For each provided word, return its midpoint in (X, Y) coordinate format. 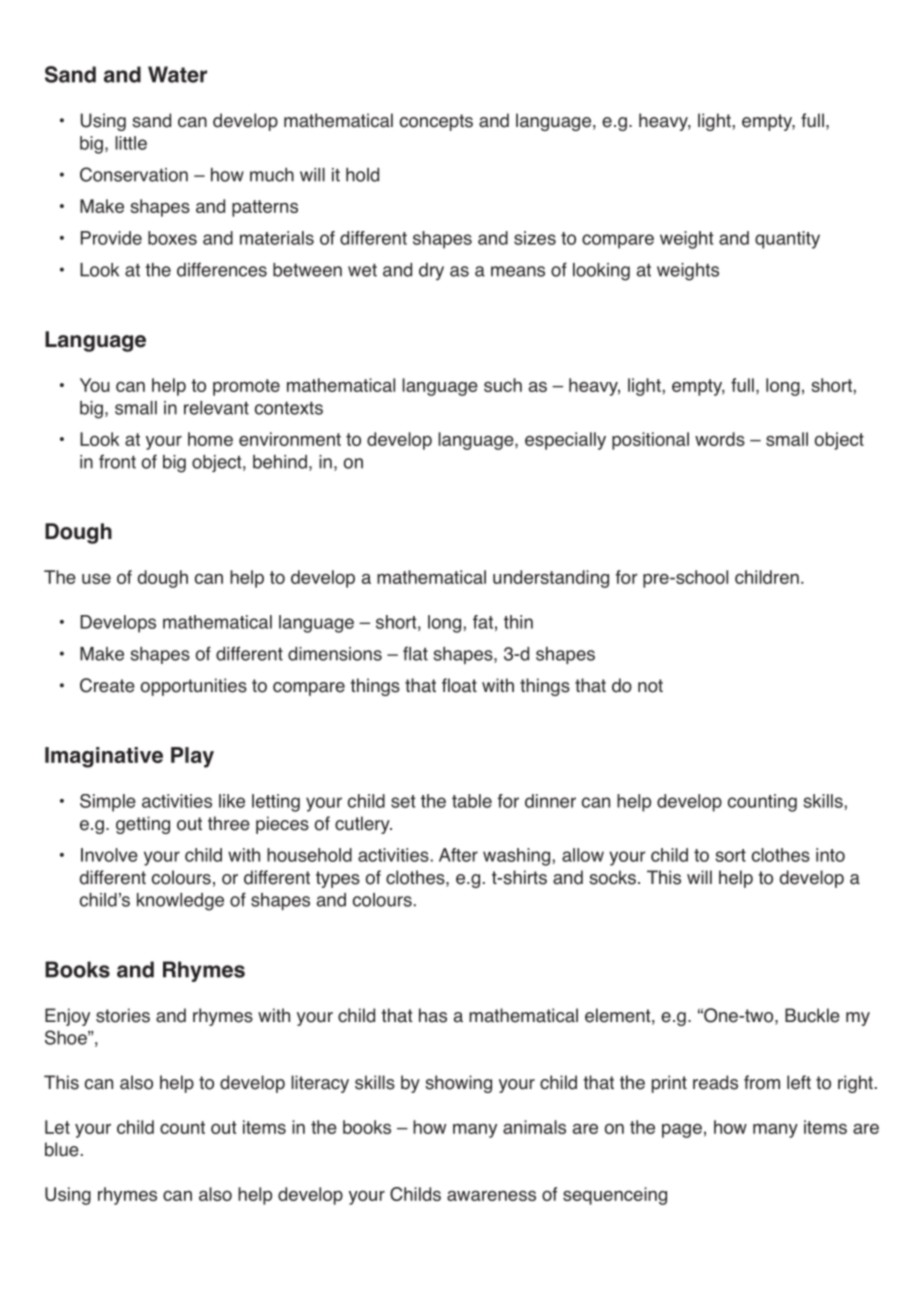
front (117, 461)
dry (431, 271)
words (720, 439)
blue (62, 1149)
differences (222, 269)
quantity (787, 240)
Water (177, 74)
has (433, 1015)
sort (731, 855)
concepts (436, 122)
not (650, 686)
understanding (551, 579)
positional (650, 441)
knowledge (180, 902)
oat (464, 686)
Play (192, 757)
